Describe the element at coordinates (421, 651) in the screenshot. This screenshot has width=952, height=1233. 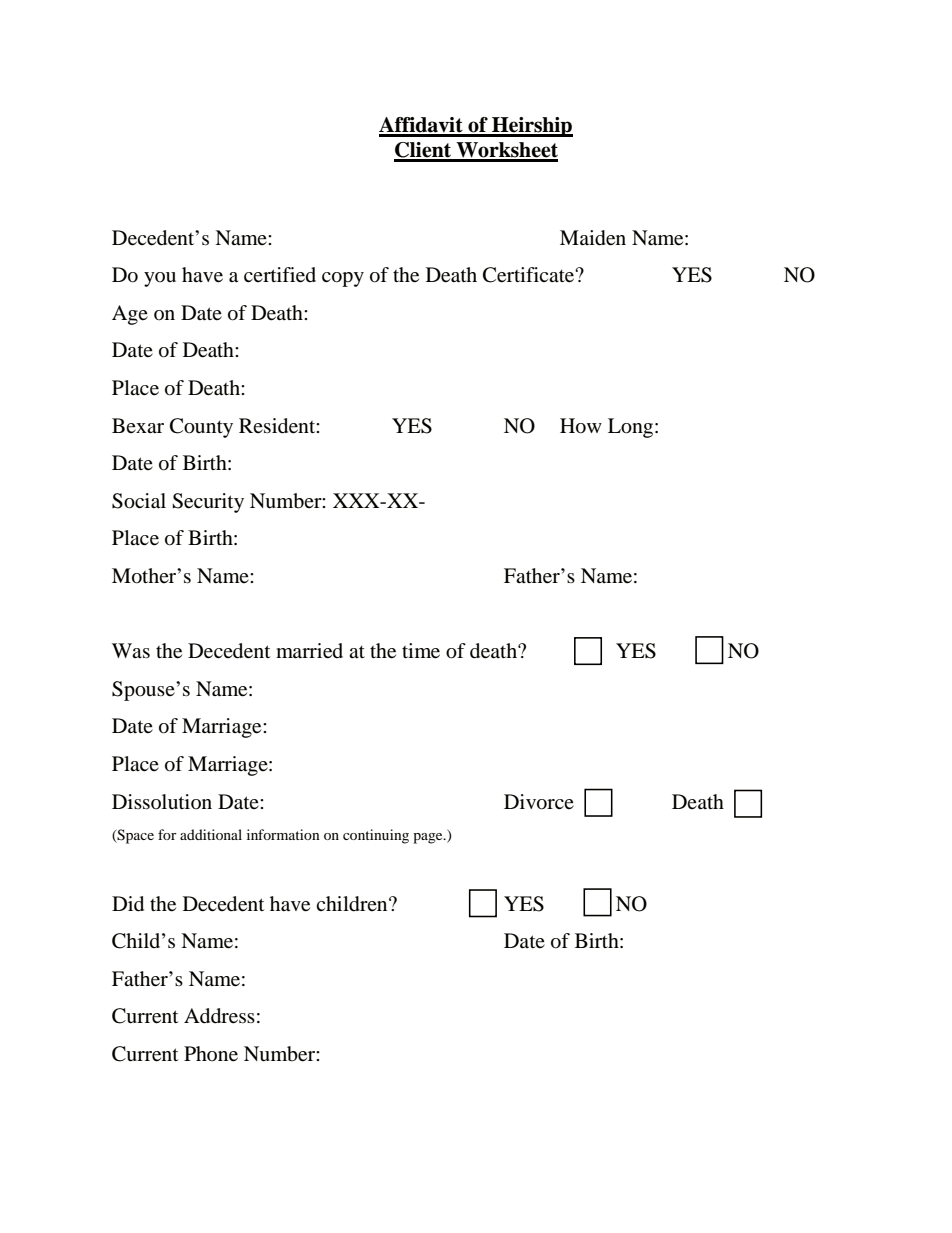
I see `time` at that location.
